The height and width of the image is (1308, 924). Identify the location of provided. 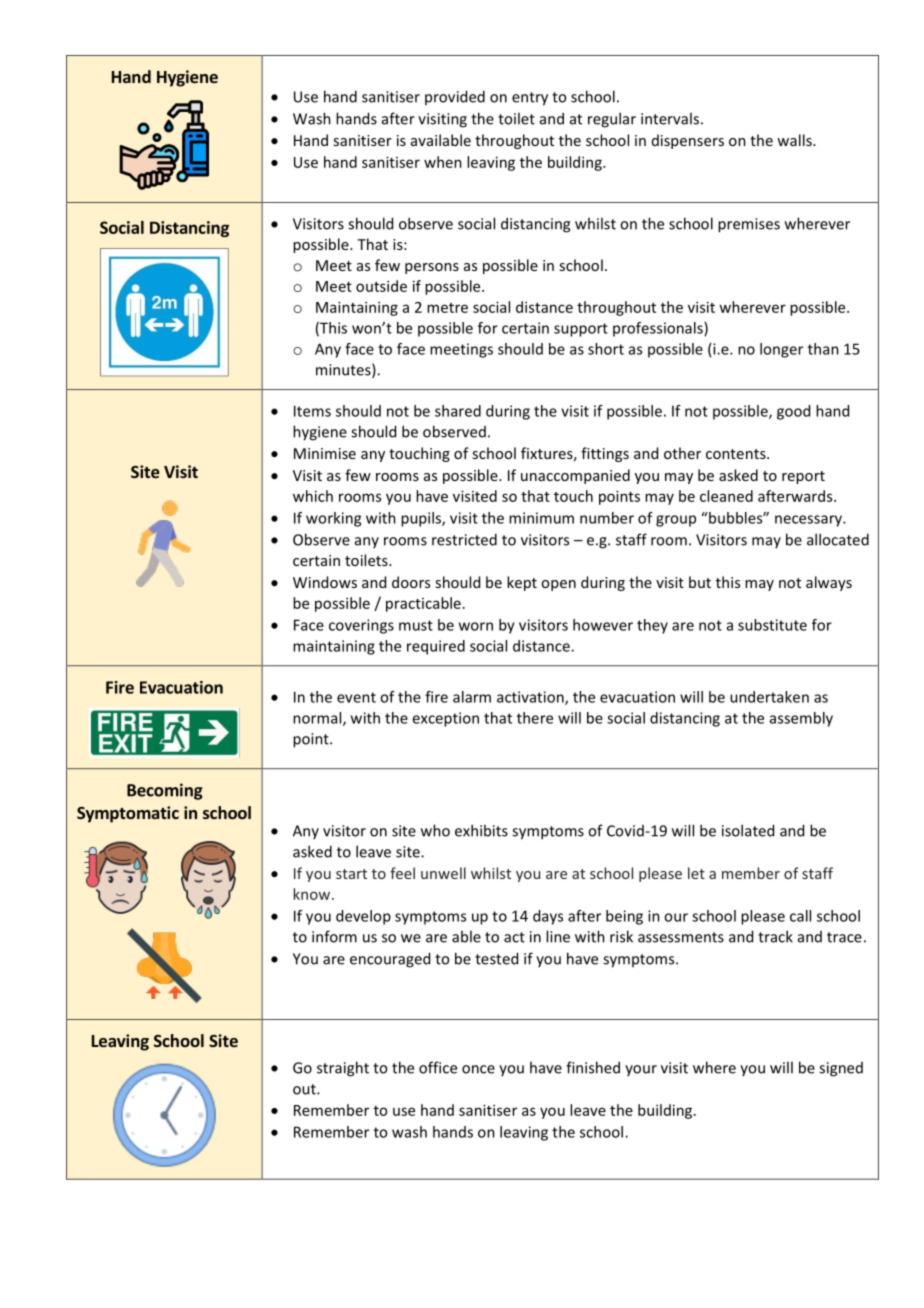
(455, 97).
